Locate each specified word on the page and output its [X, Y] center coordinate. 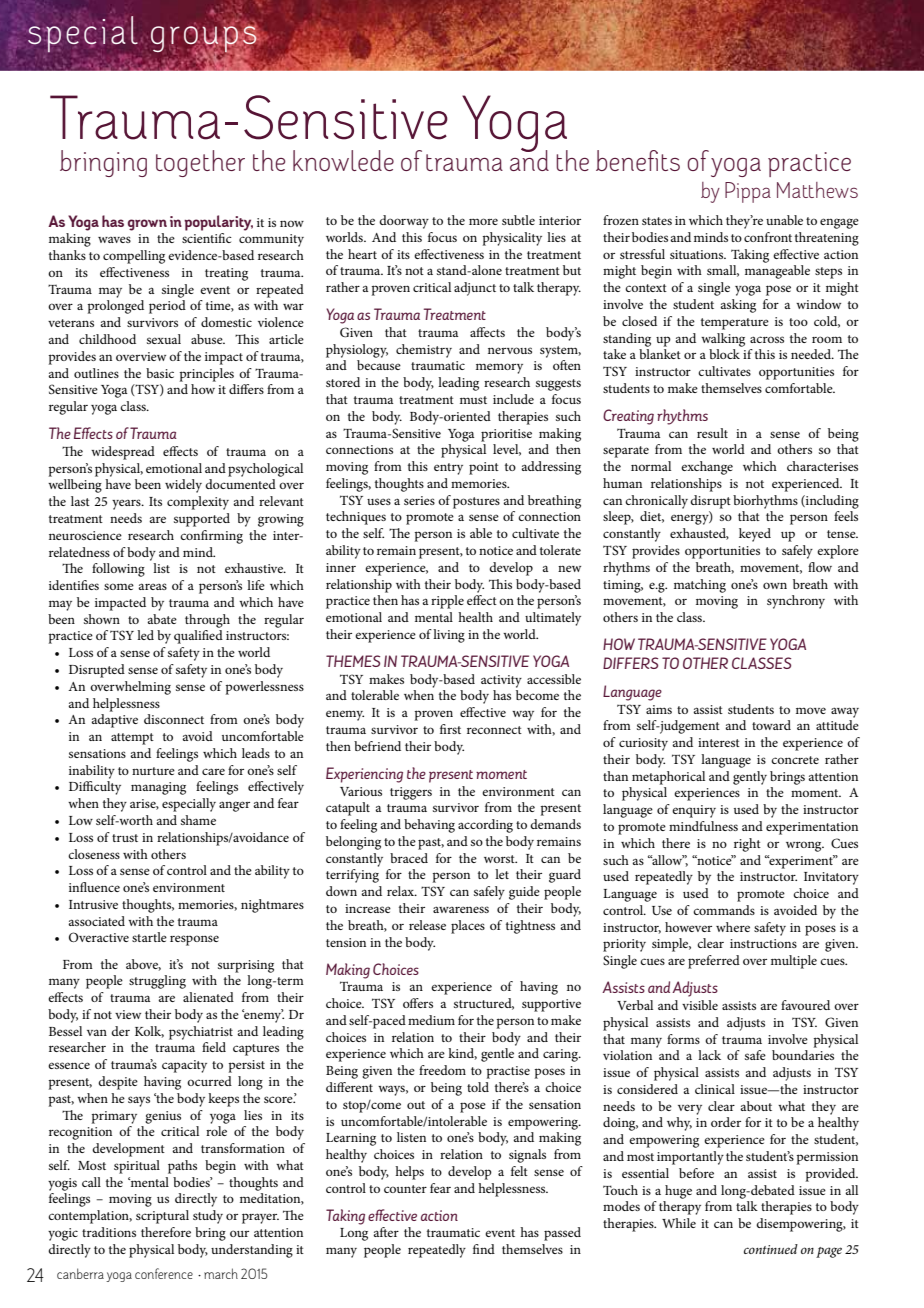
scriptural [162, 1217]
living [449, 636]
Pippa [748, 192]
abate [162, 619]
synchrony [796, 602]
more [483, 221]
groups [205, 39]
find [484, 1249]
